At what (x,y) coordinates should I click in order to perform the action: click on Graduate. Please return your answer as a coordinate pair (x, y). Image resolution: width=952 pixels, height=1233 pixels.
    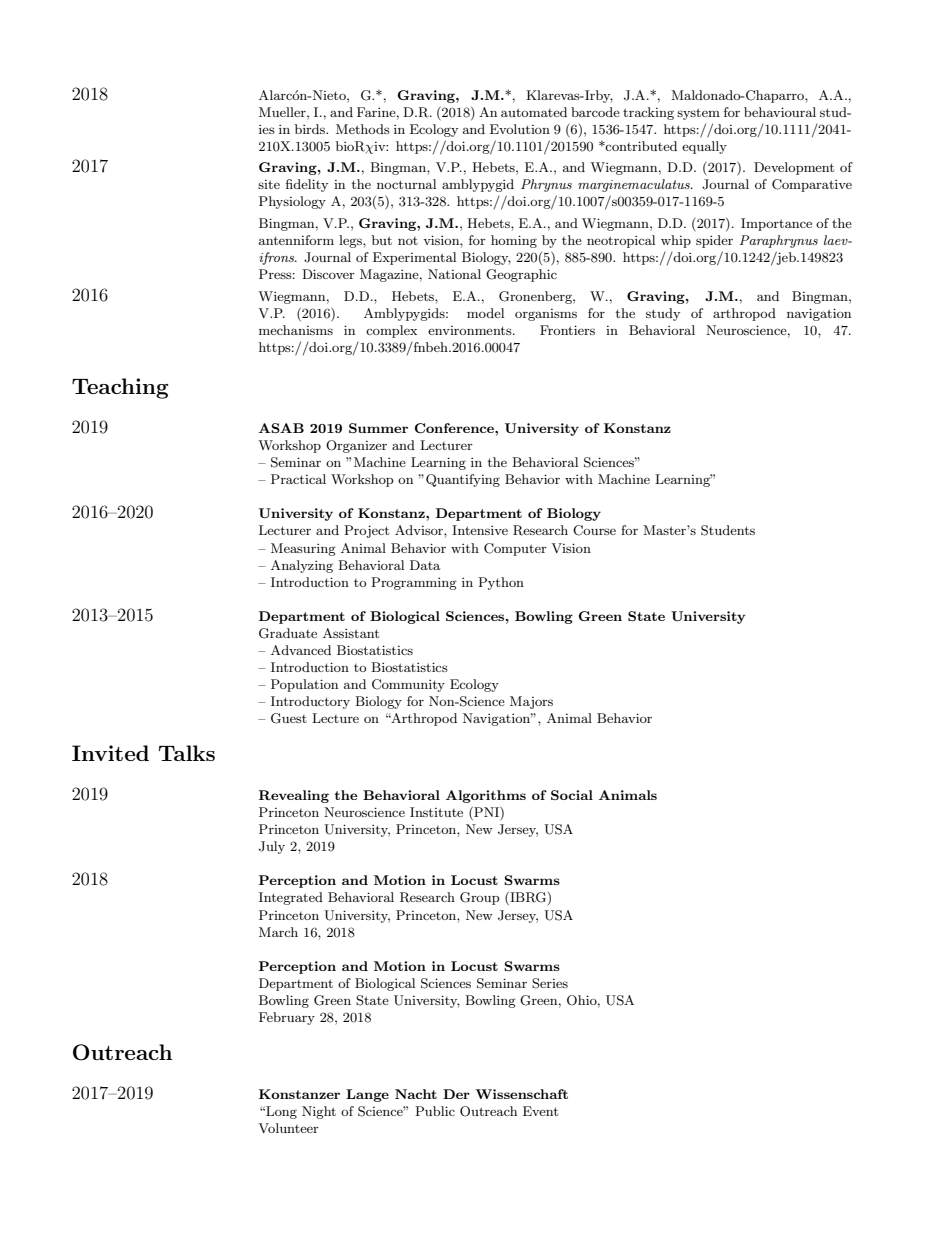
    Looking at the image, I should click on (288, 633).
